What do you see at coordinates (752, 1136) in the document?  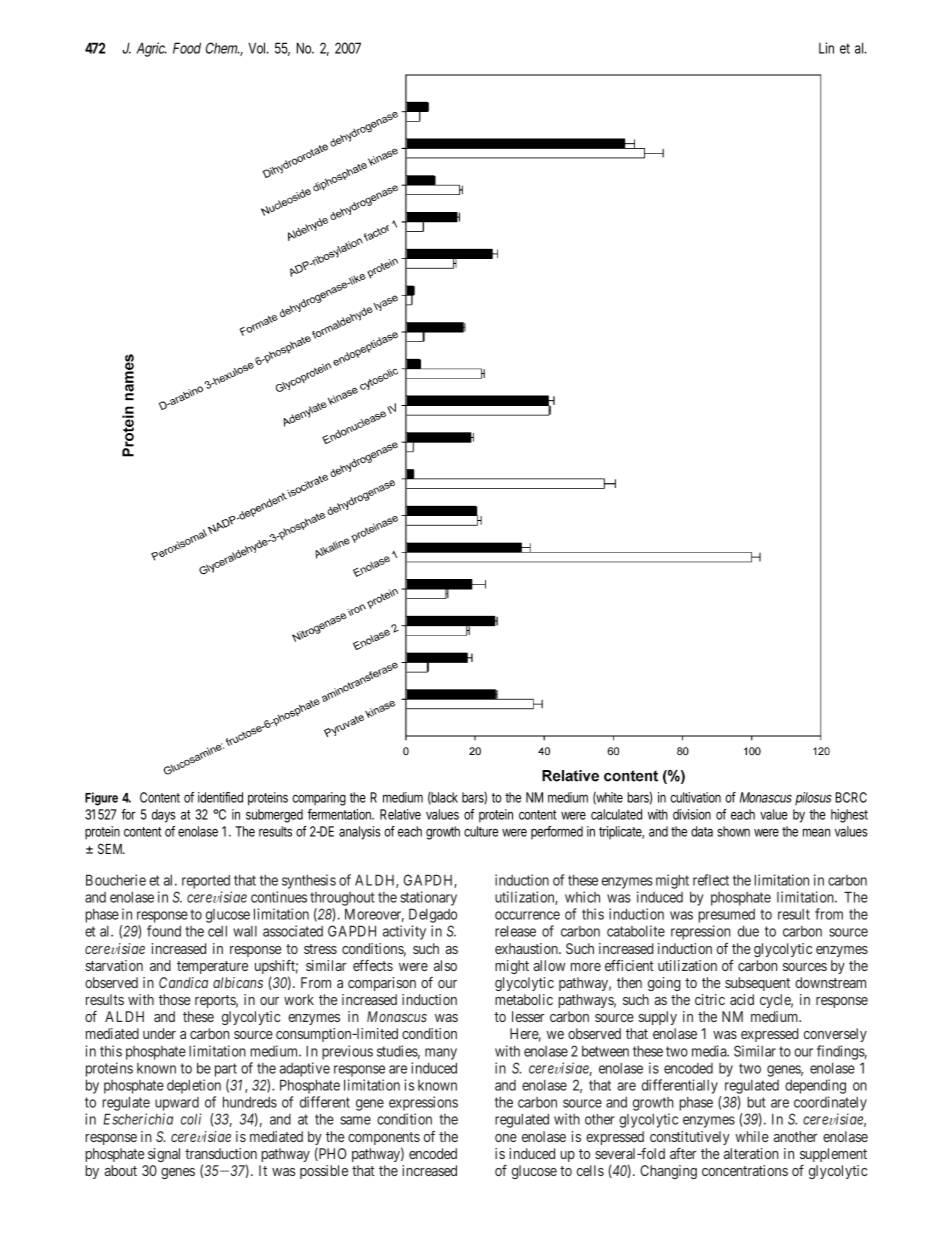 I see `while` at bounding box center [752, 1136].
